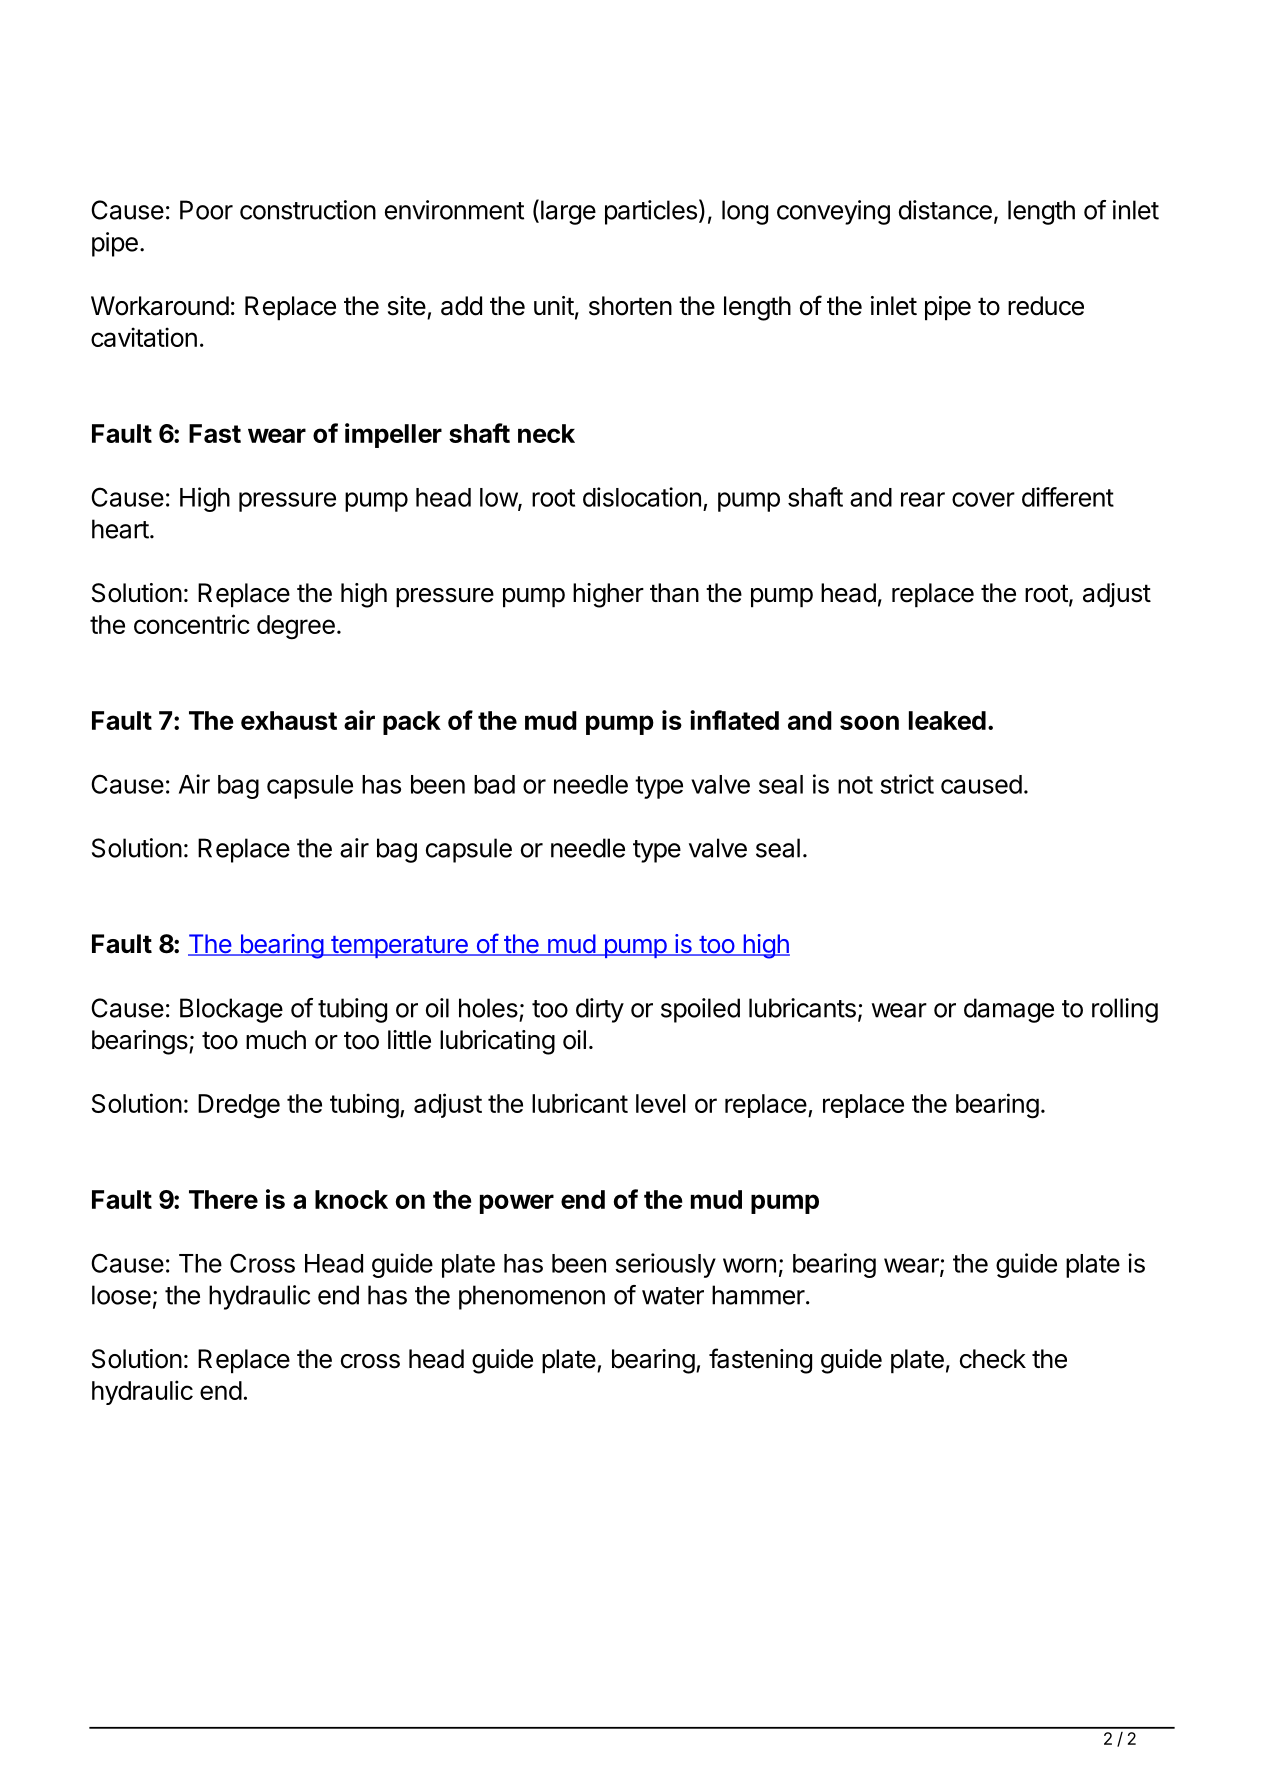 The image size is (1264, 1788). Describe the element at coordinates (494, 784) in the page. I see `bad` at that location.
